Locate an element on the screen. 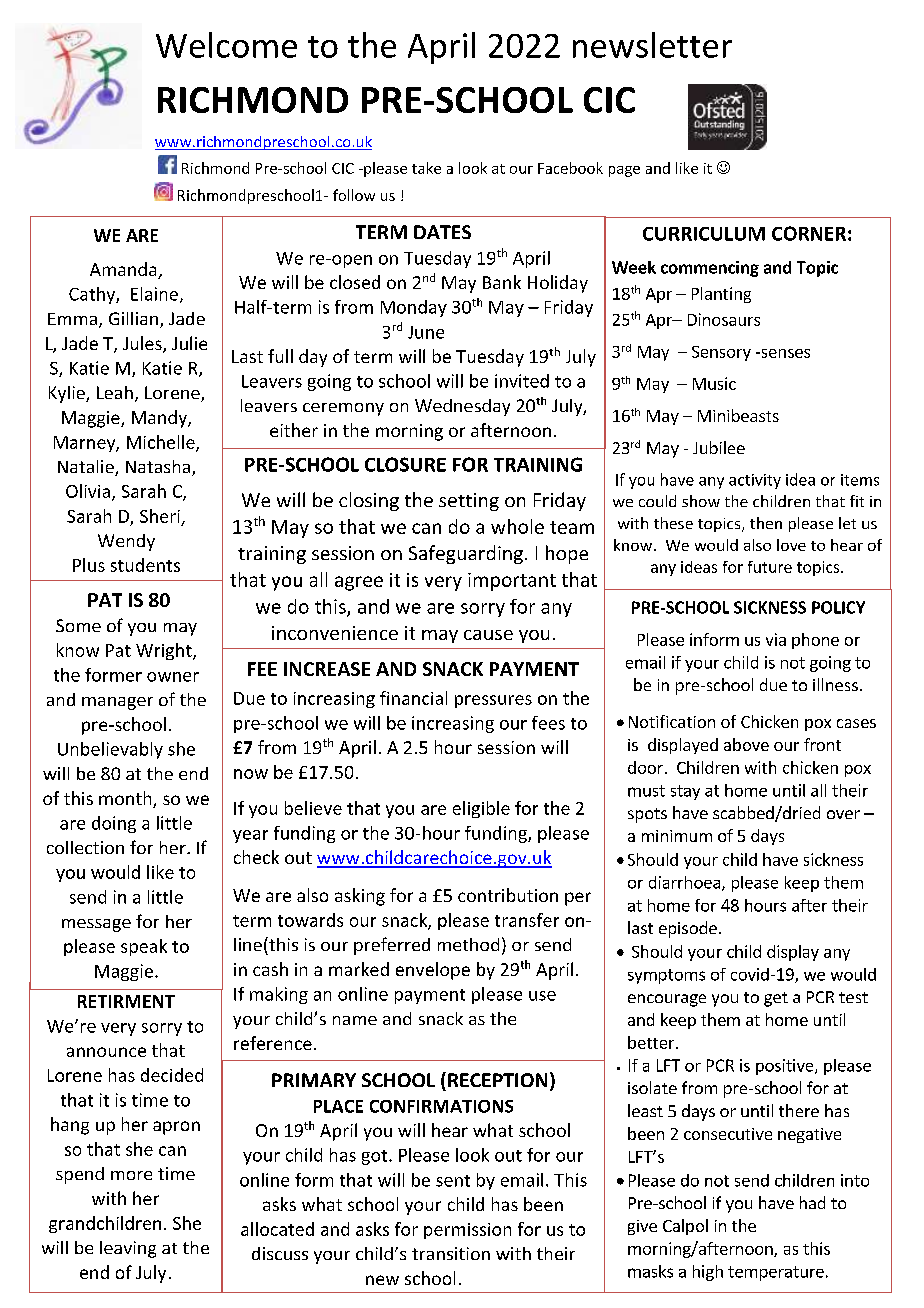 The height and width of the screenshot is (1308, 924). leaving is located at coordinates (128, 1249).
